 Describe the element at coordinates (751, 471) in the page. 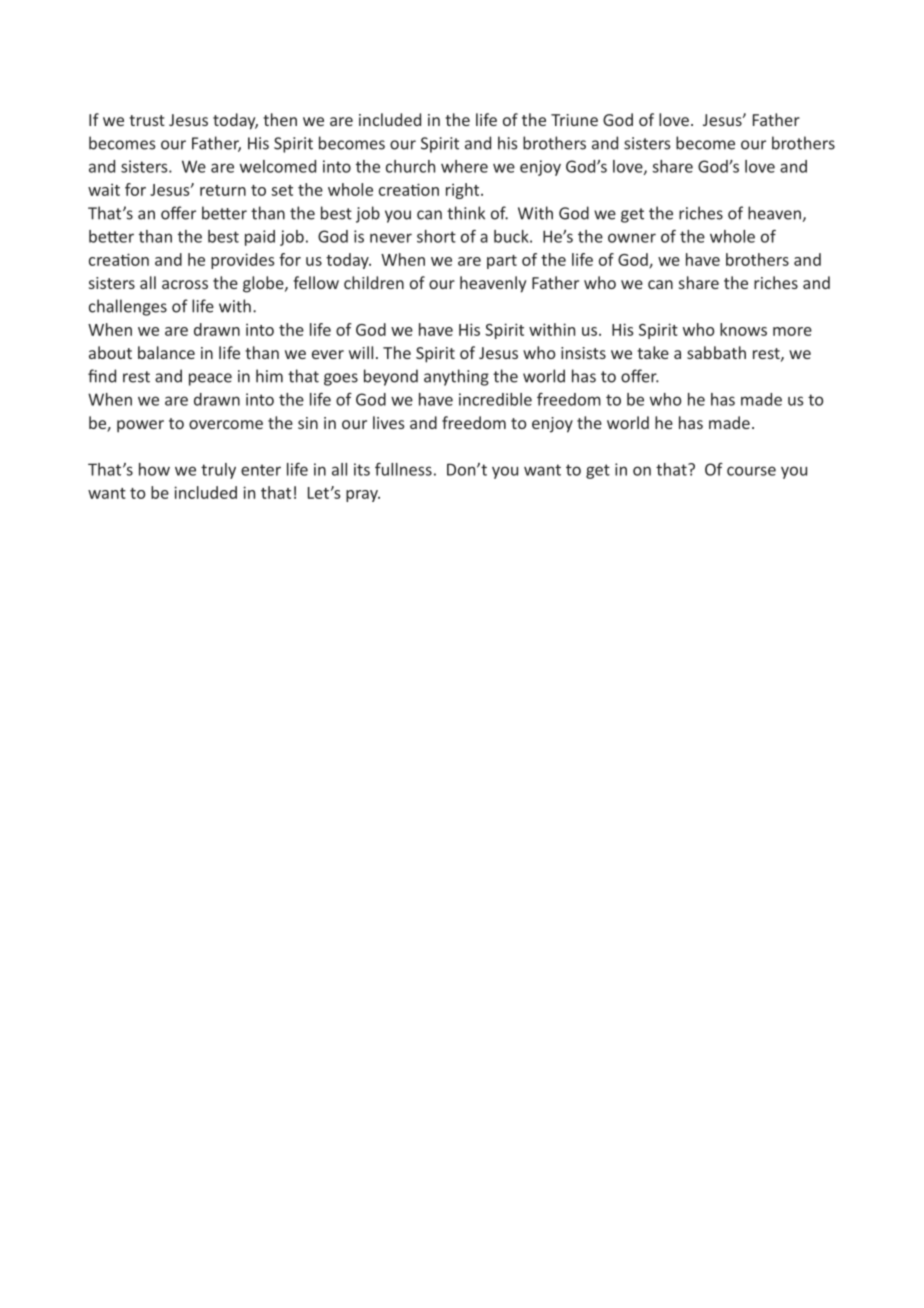

I see `course` at that location.
